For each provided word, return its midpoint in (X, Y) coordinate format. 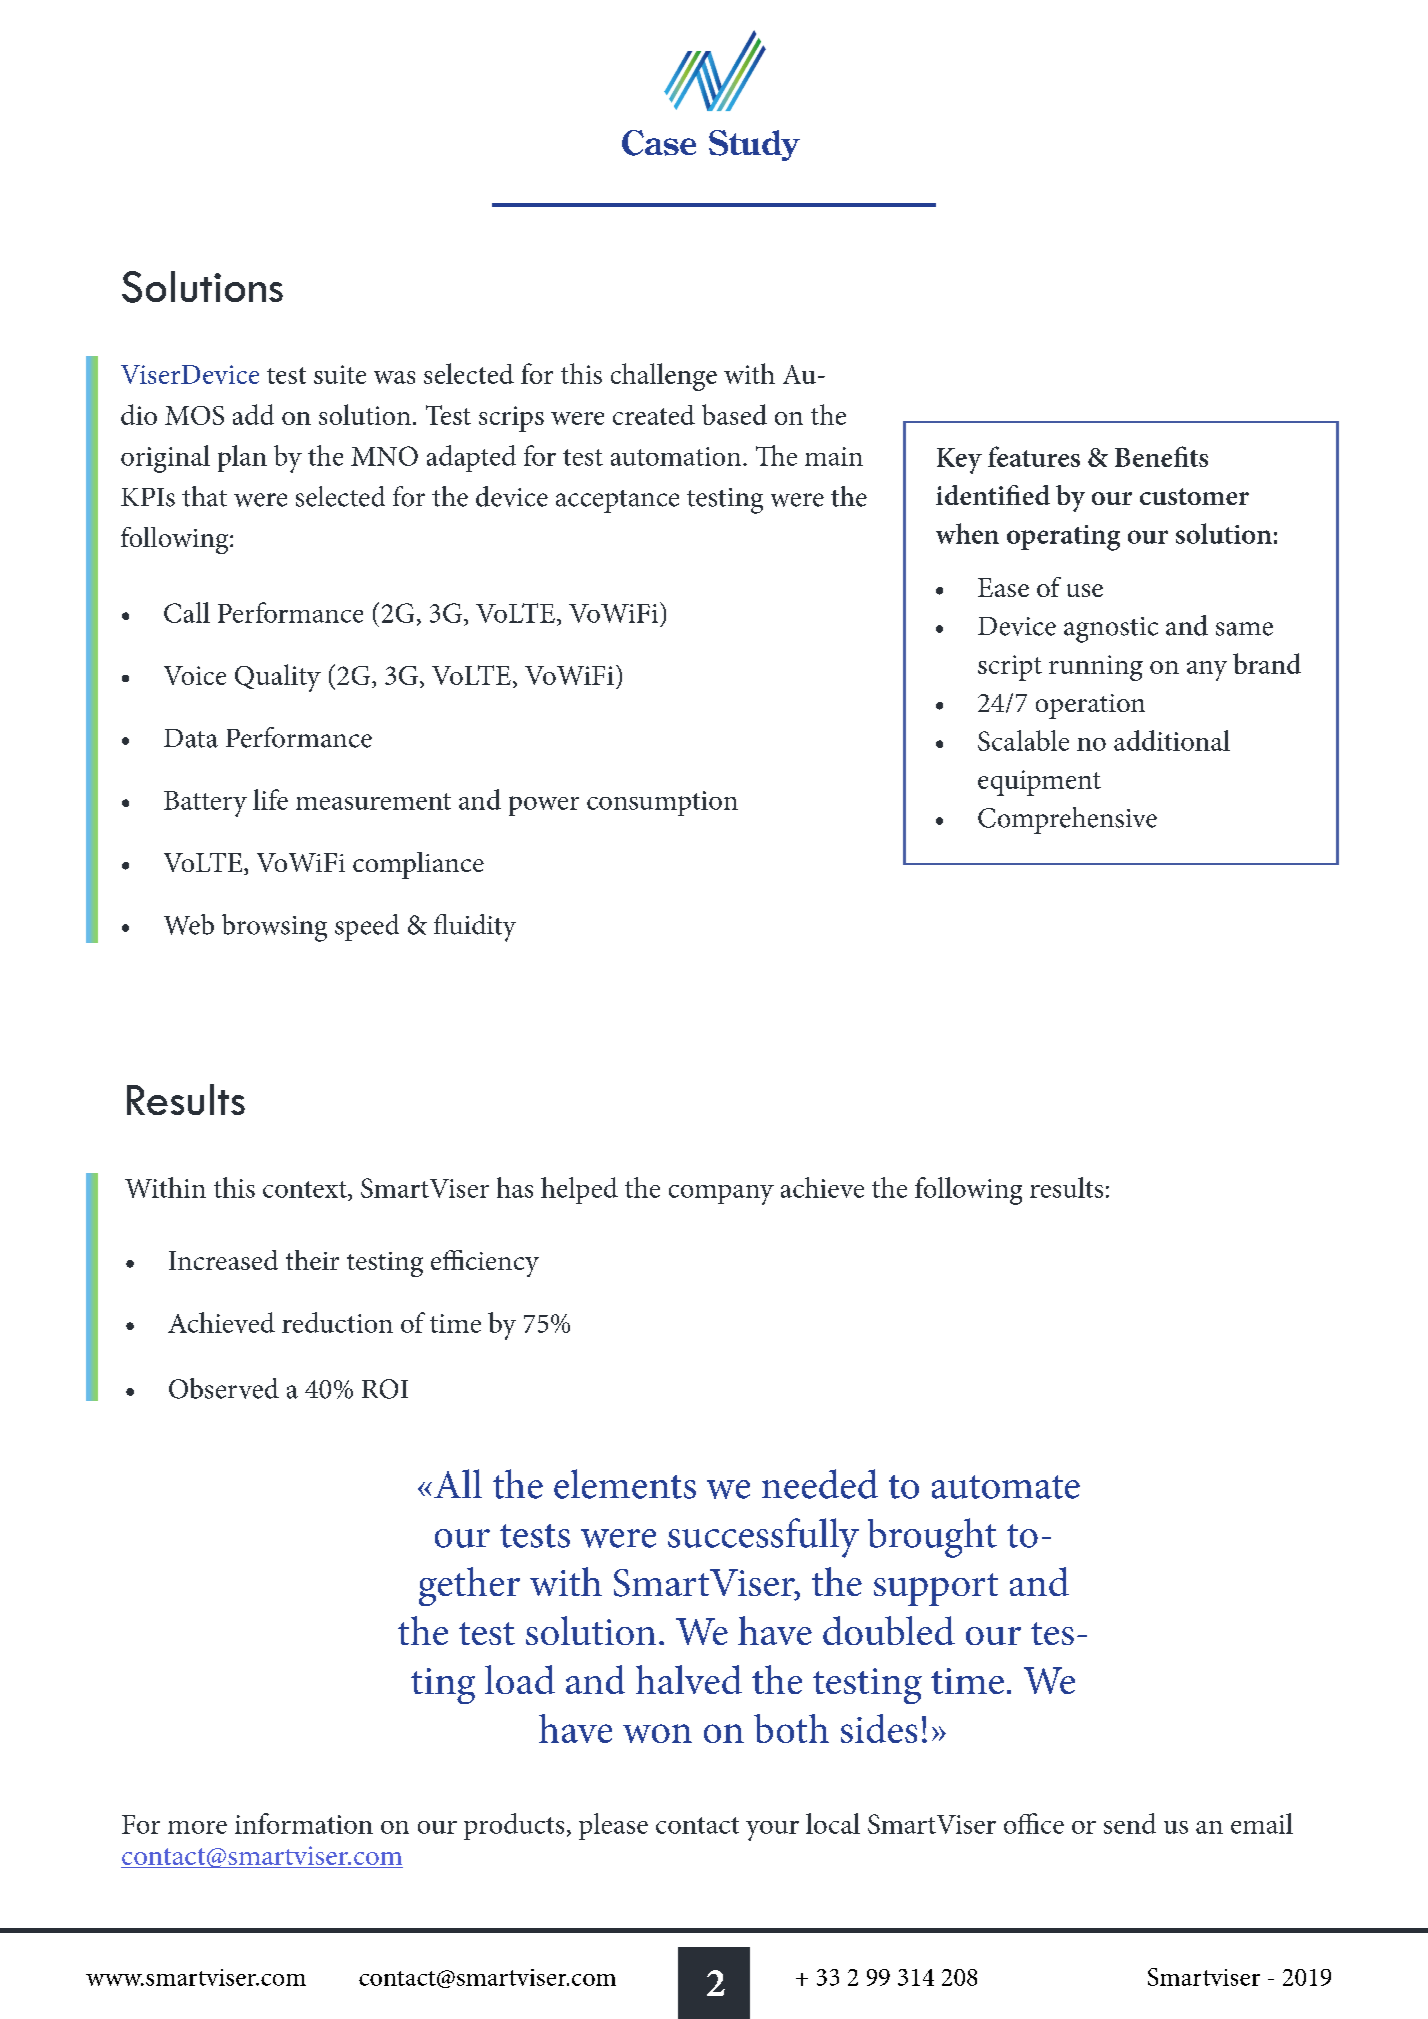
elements (625, 1484)
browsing (274, 928)
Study (754, 145)
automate (1006, 1487)
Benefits (1161, 456)
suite (340, 374)
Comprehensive (1067, 820)
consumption (662, 803)
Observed (224, 1388)
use (1085, 590)
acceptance (617, 501)
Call (187, 612)
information (304, 1823)
